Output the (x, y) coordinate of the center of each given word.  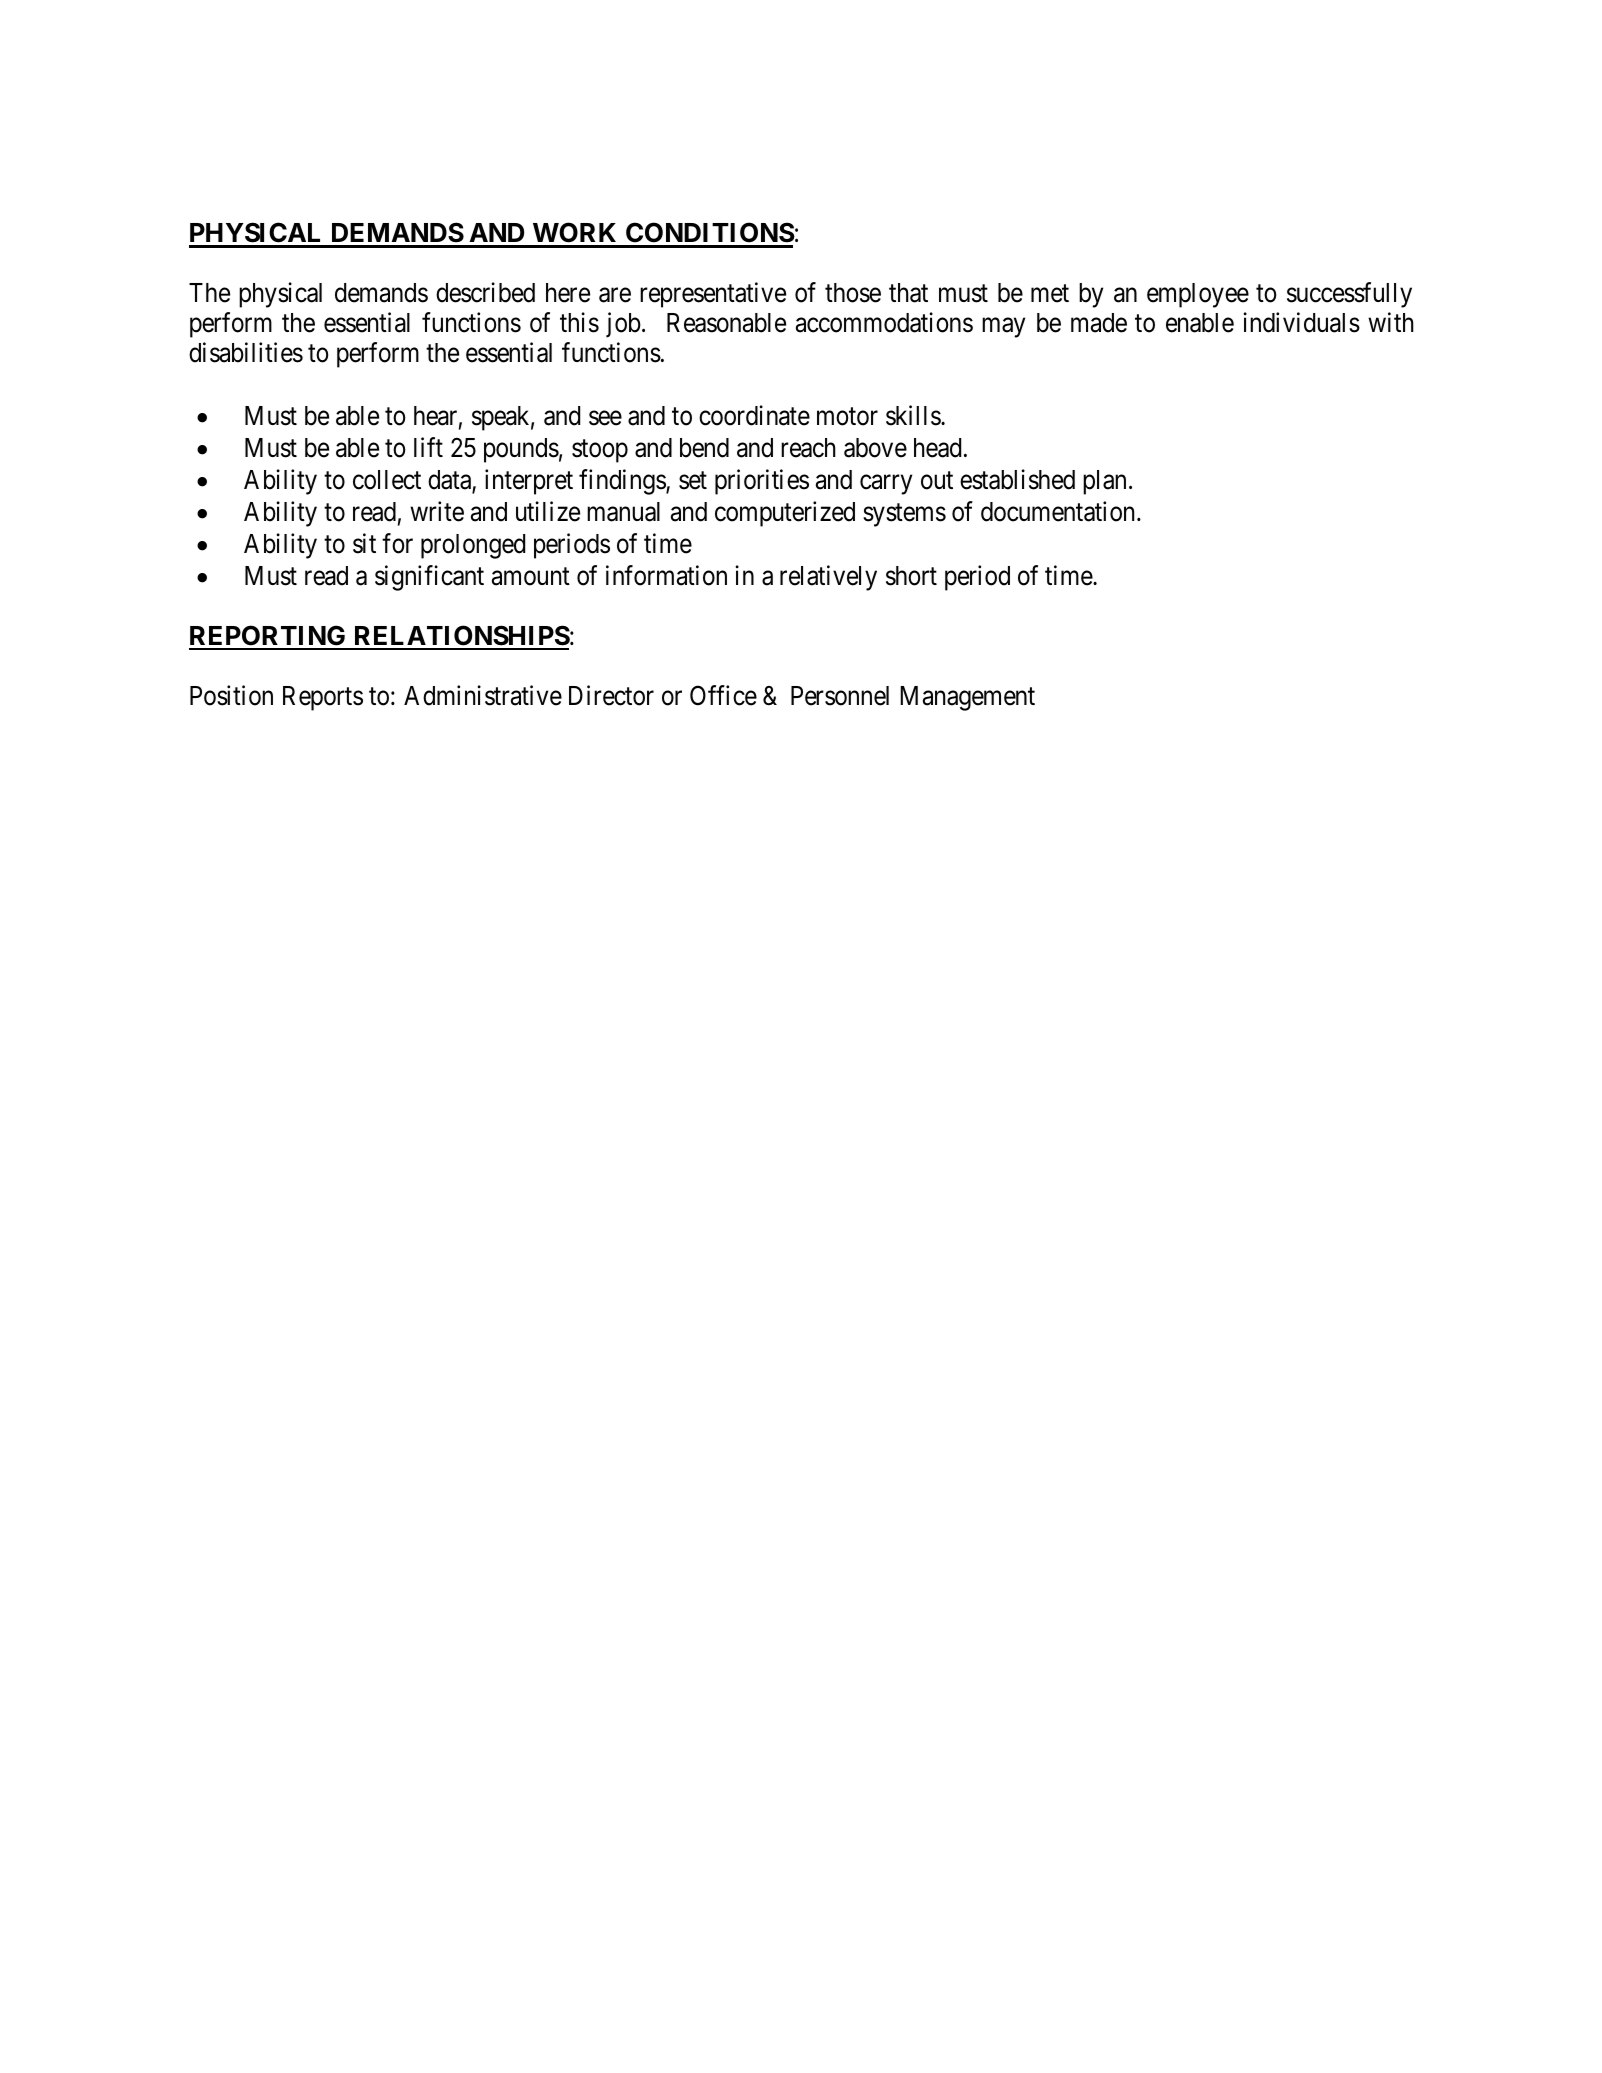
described (485, 292)
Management (967, 698)
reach (808, 448)
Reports (323, 698)
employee (1198, 295)
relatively (828, 578)
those (853, 293)
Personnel (840, 696)
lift (428, 447)
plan (1104, 482)
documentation (1059, 511)
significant (429, 578)
